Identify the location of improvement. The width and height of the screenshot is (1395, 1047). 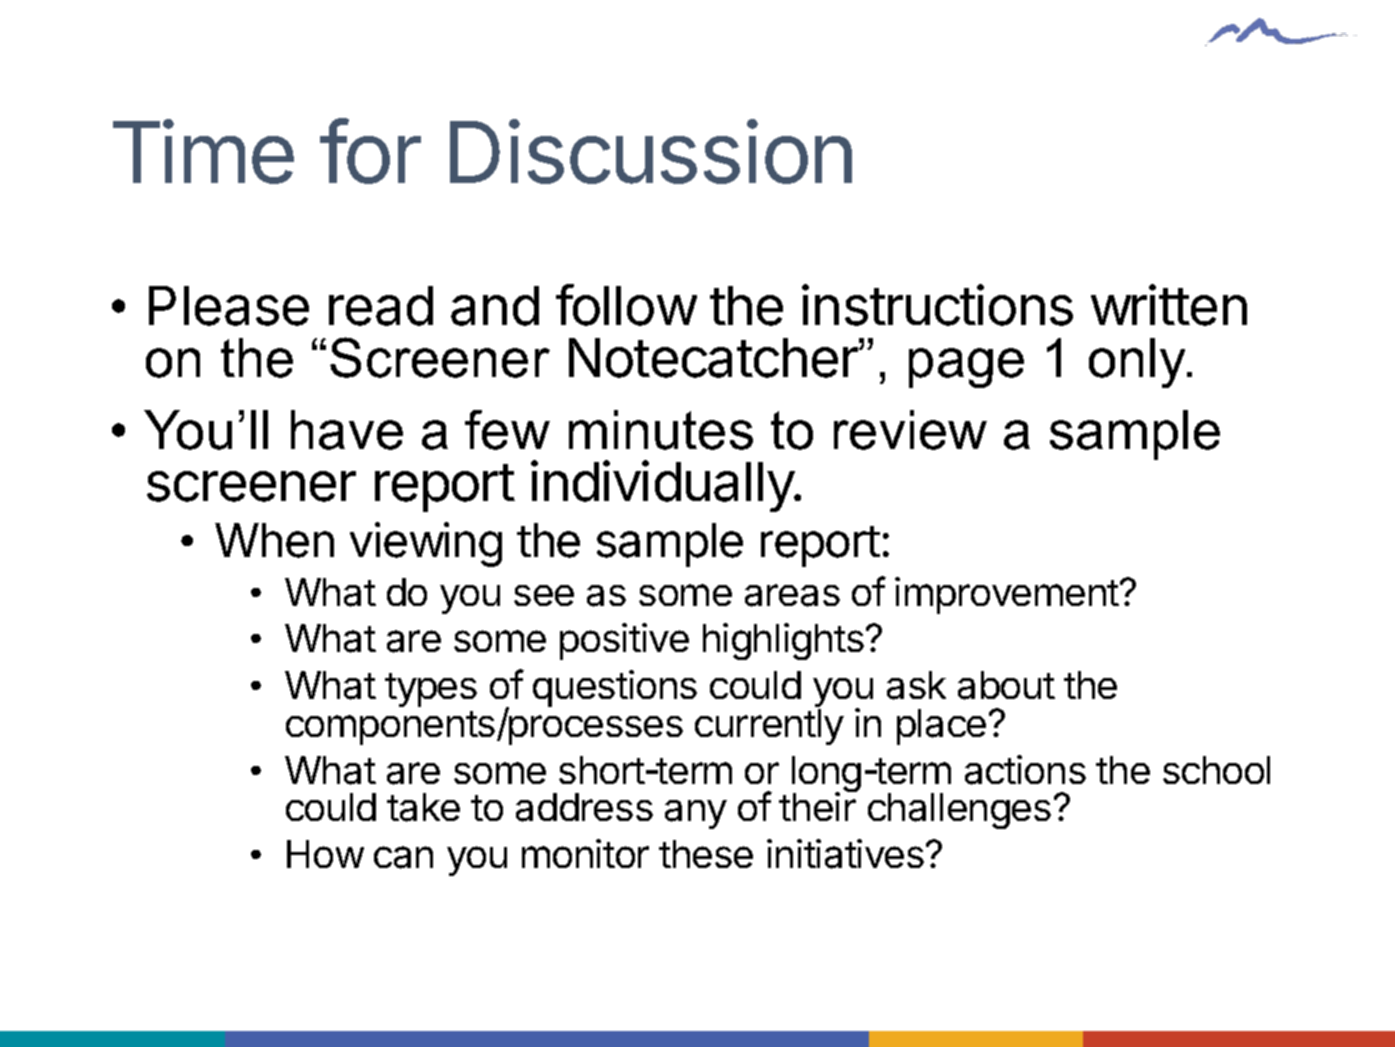
(1007, 595).
